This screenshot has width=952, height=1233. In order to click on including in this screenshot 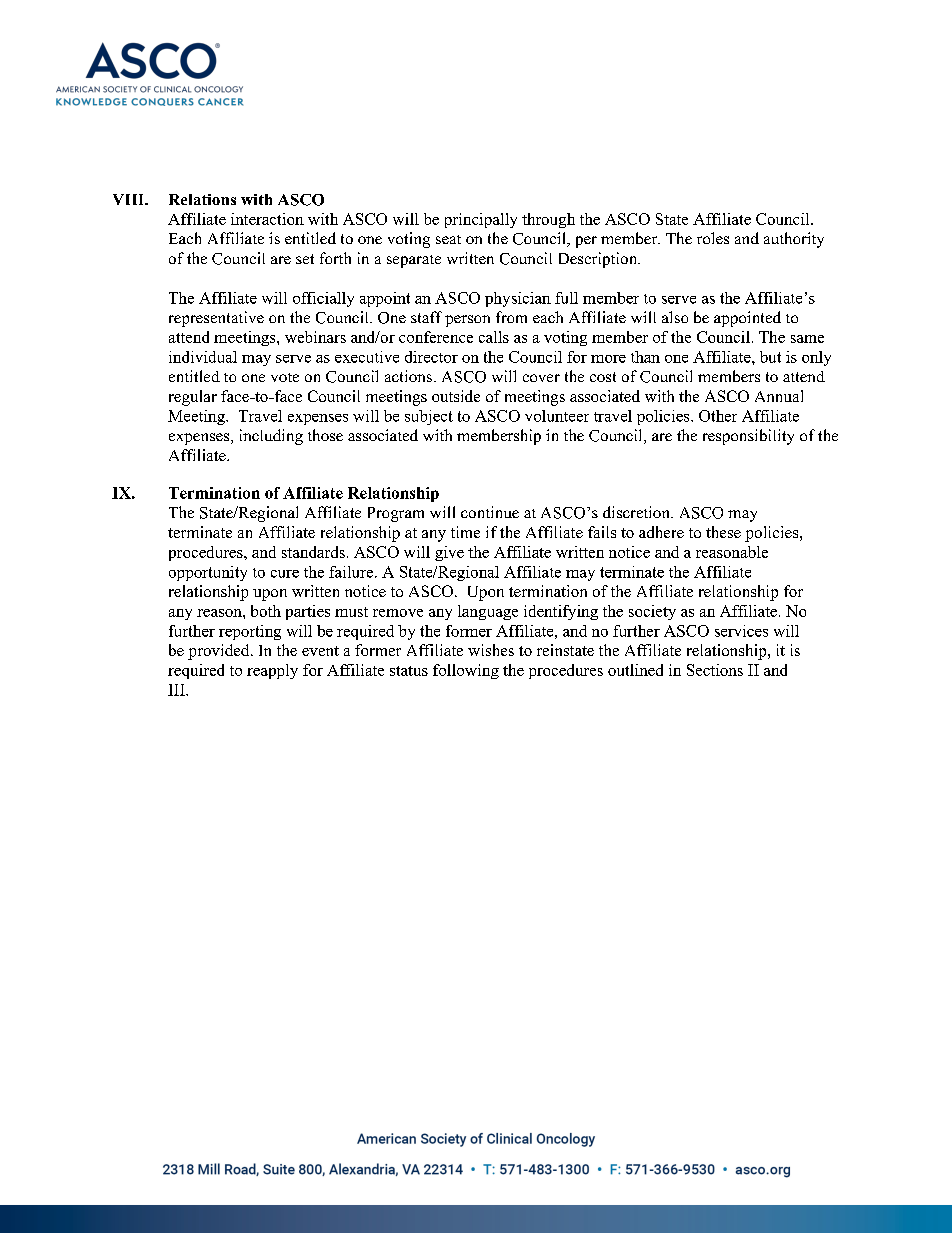, I will do `click(271, 437)`.
